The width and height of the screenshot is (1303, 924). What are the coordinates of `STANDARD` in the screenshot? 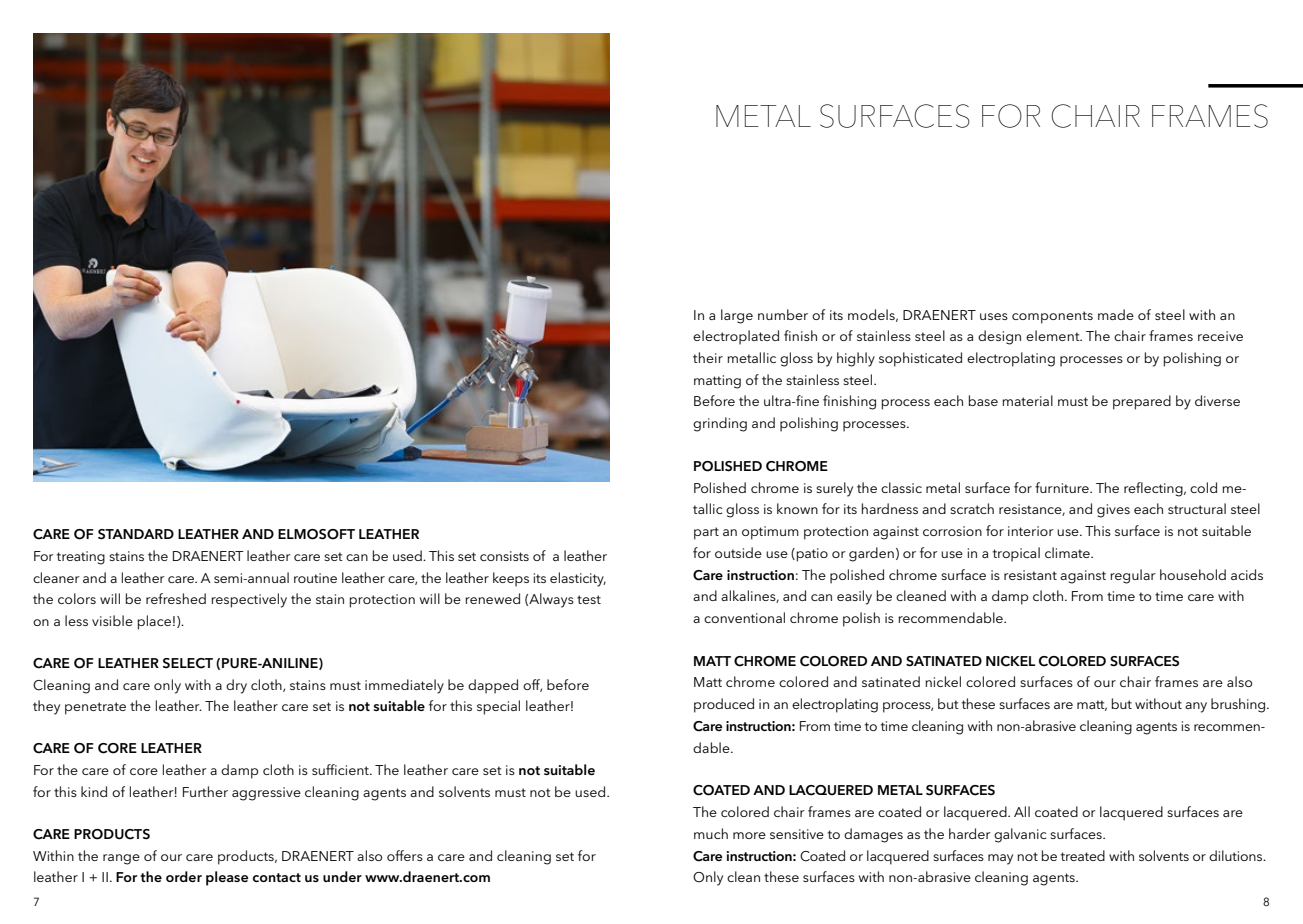 It's located at (136, 534).
